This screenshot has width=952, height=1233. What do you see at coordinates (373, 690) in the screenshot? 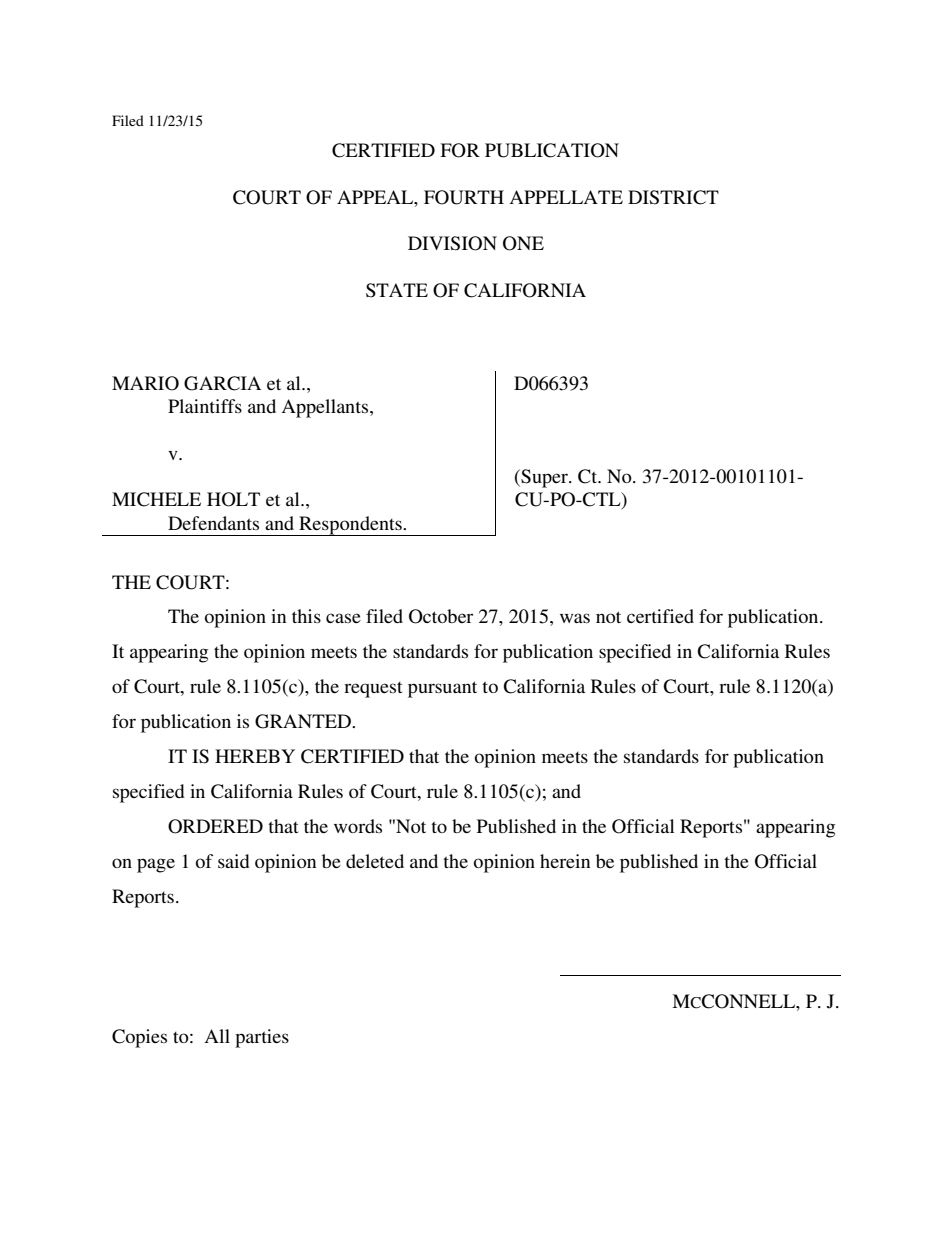
I see `request` at bounding box center [373, 690].
